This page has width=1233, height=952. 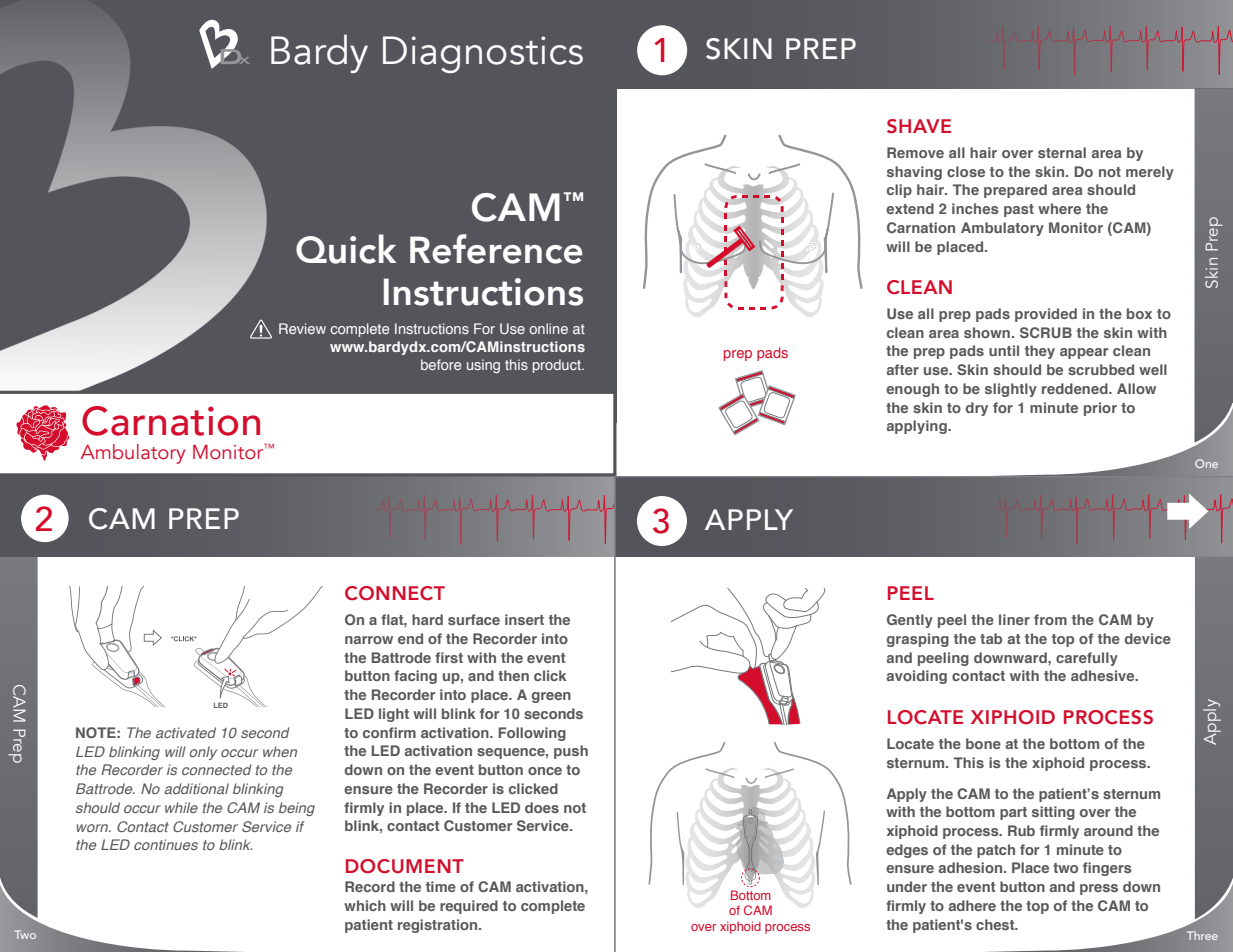 What do you see at coordinates (365, 905) in the page?
I see `which` at bounding box center [365, 905].
